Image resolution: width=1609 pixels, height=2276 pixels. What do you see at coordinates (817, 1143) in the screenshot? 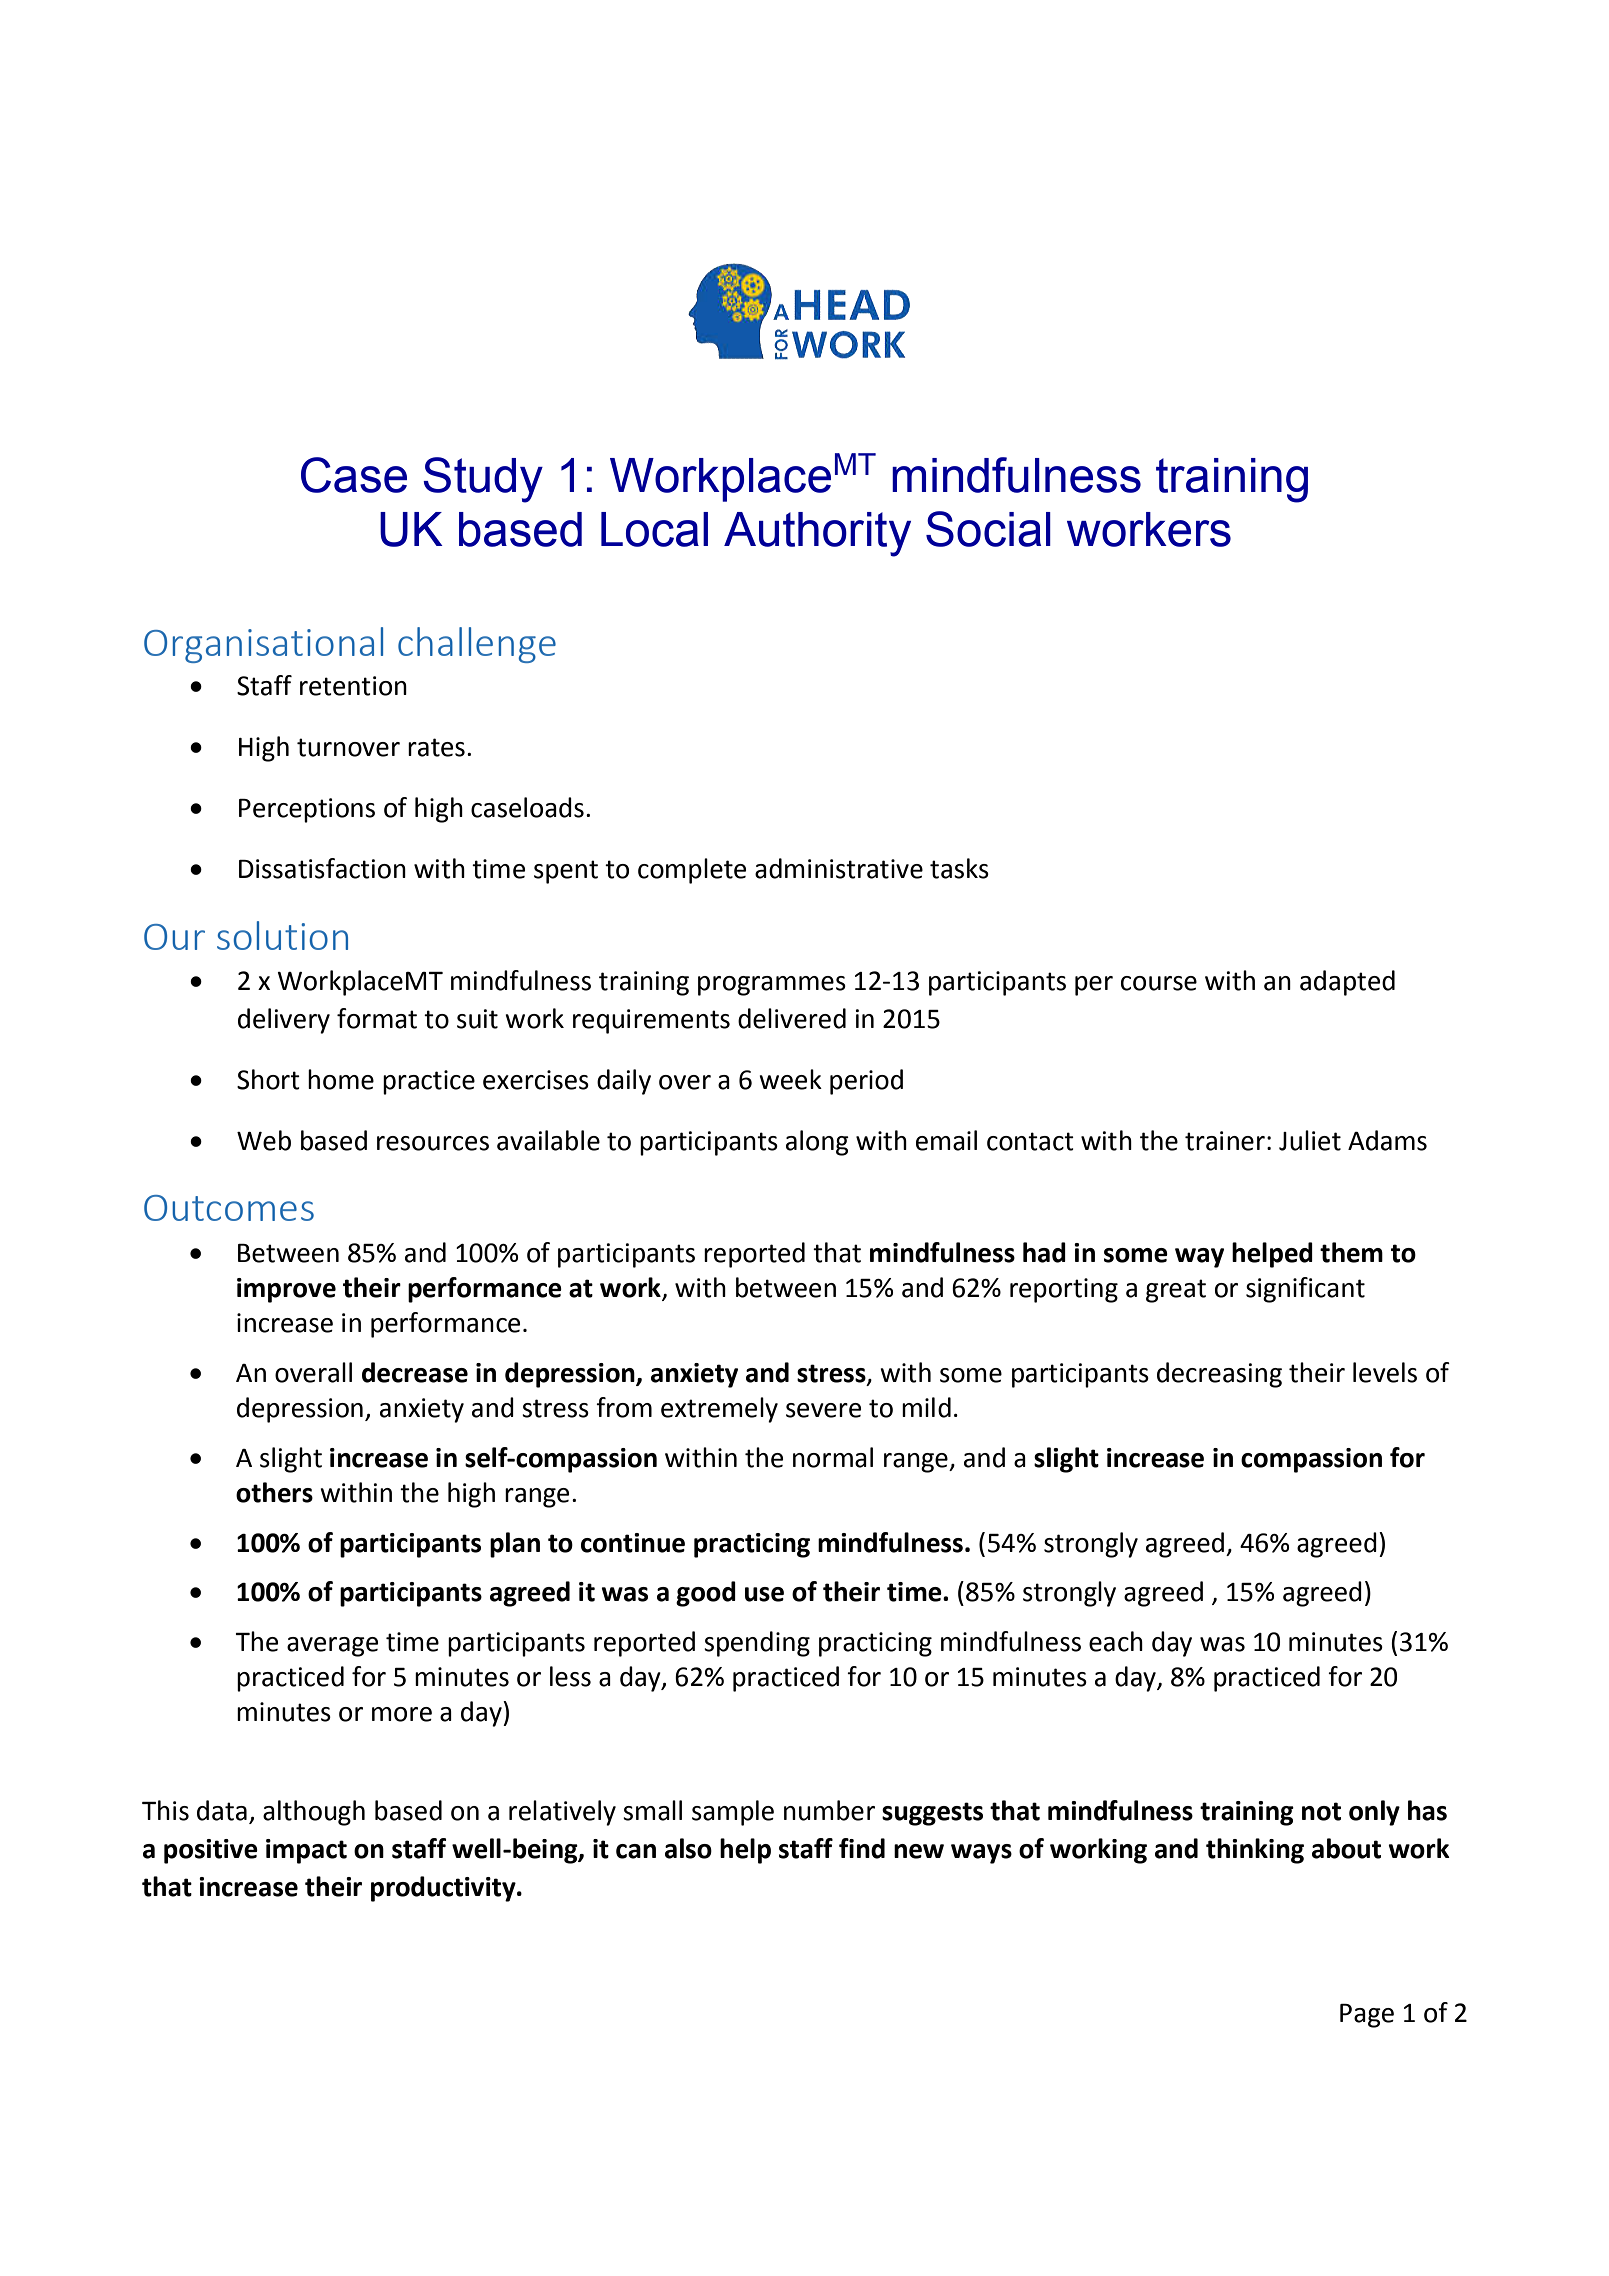
I see `along` at bounding box center [817, 1143].
